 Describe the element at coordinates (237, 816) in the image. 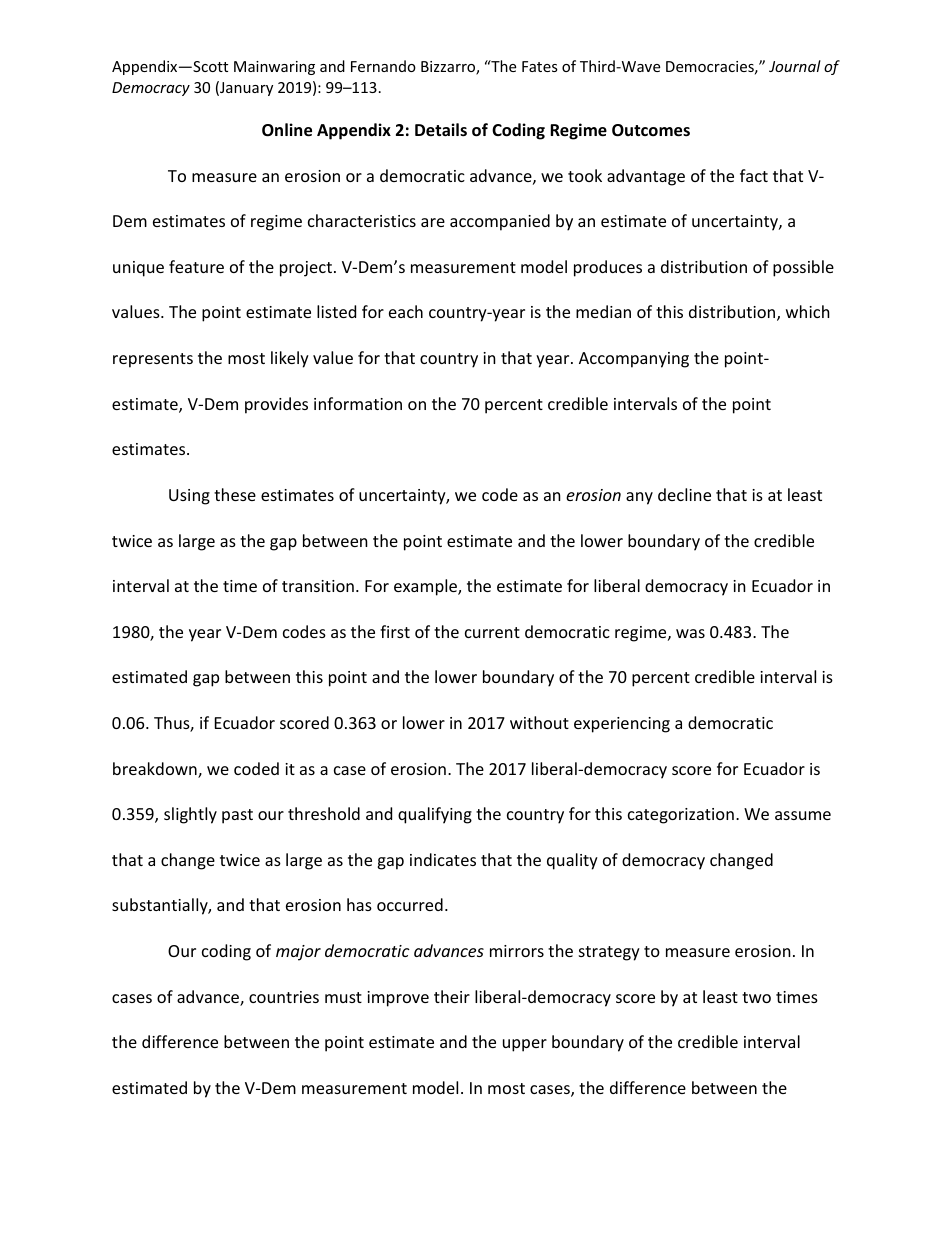

I see `past` at that location.
